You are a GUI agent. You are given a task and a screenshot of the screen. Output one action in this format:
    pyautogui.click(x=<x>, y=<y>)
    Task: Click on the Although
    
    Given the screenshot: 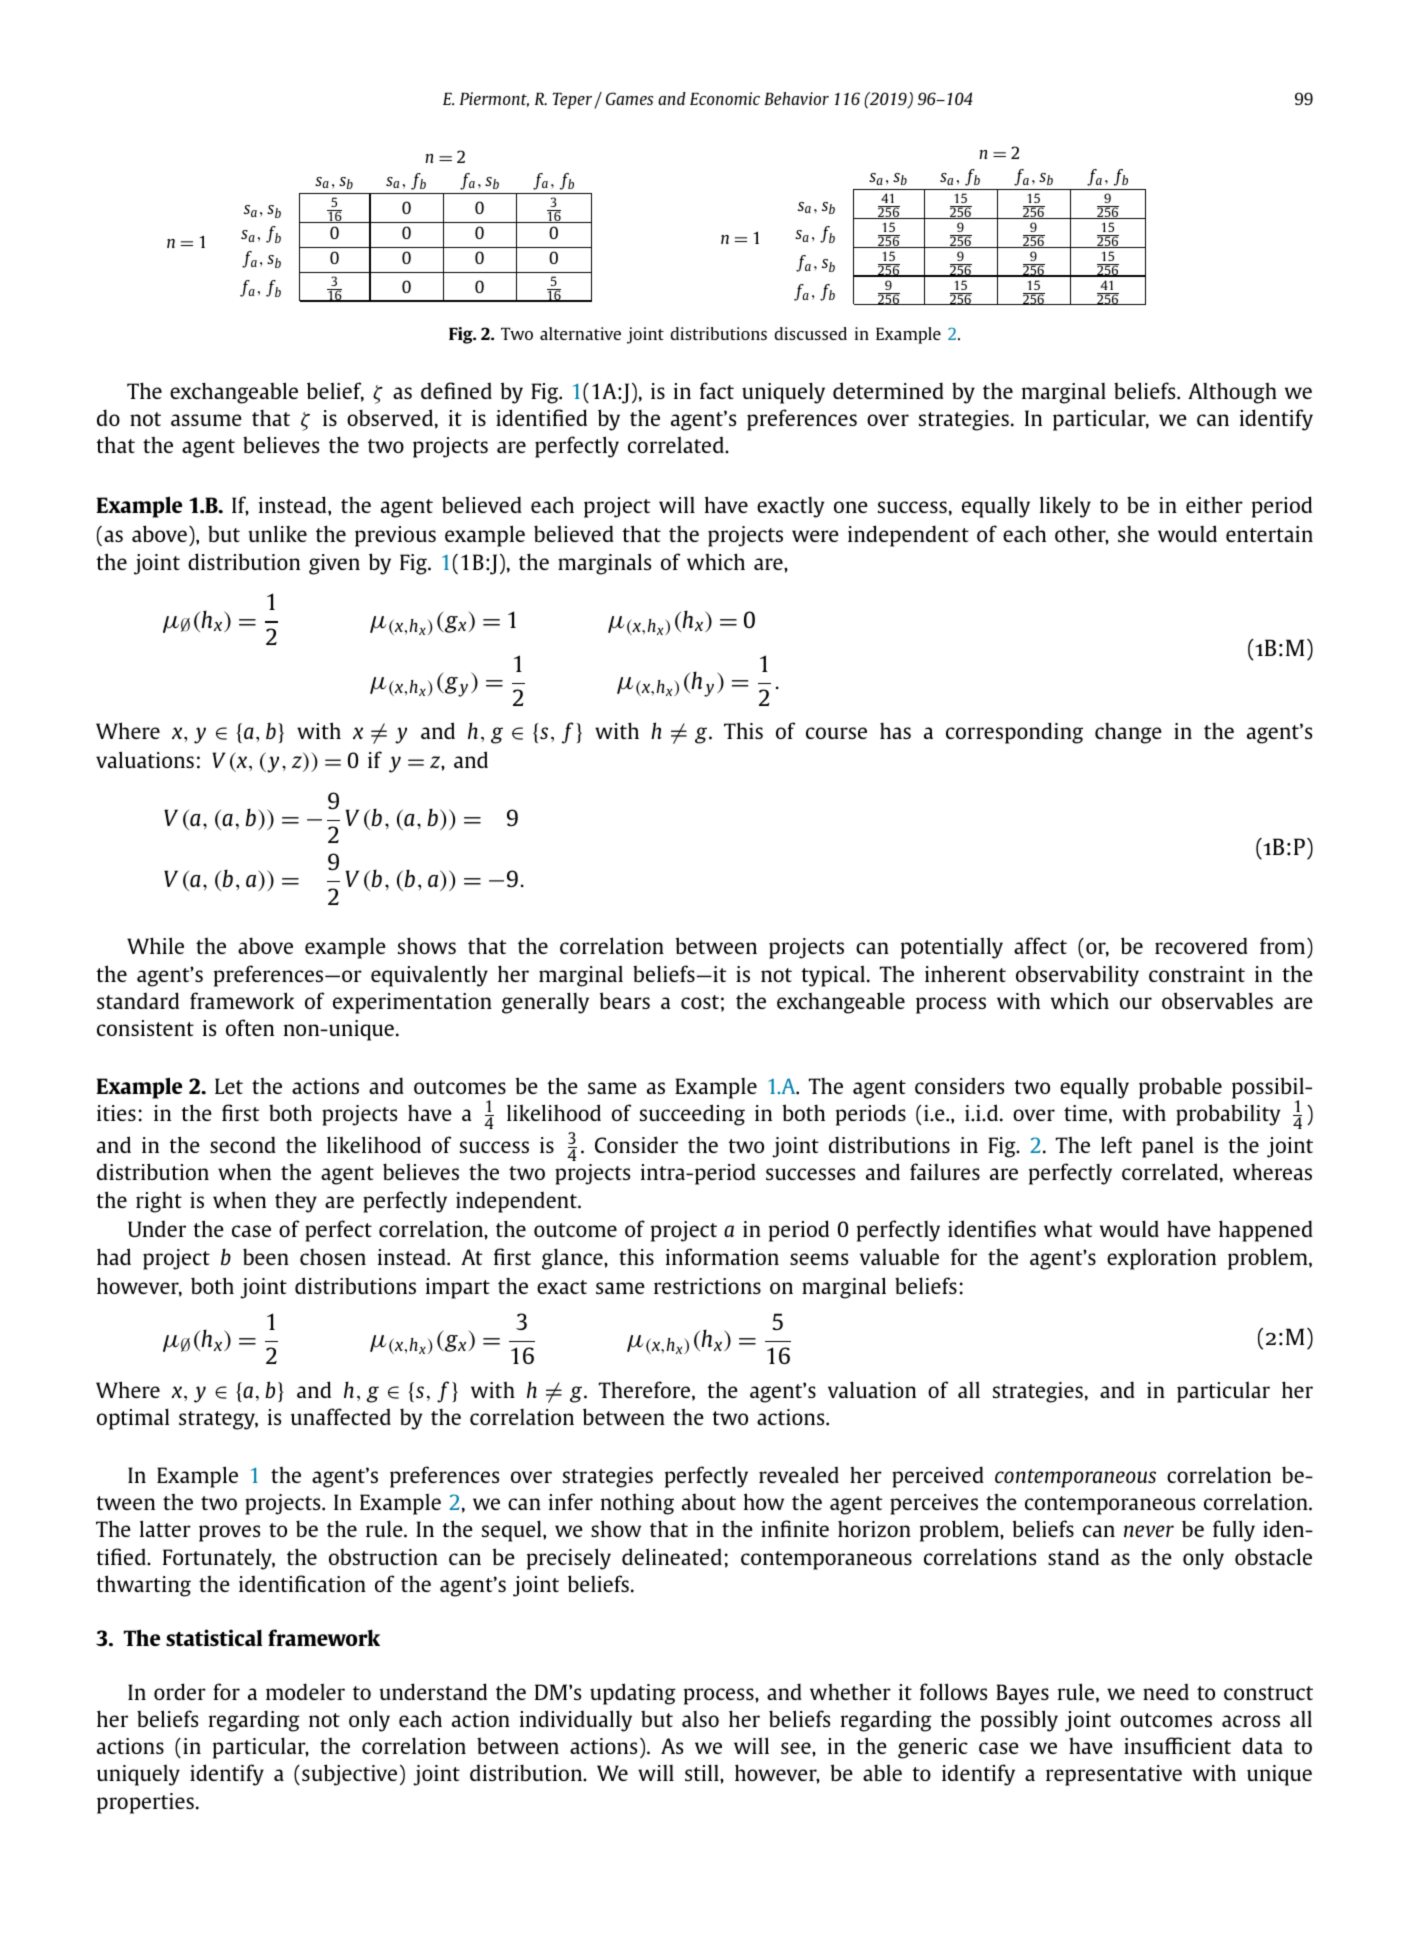 What is the action you would take?
    pyautogui.click(x=1232, y=393)
